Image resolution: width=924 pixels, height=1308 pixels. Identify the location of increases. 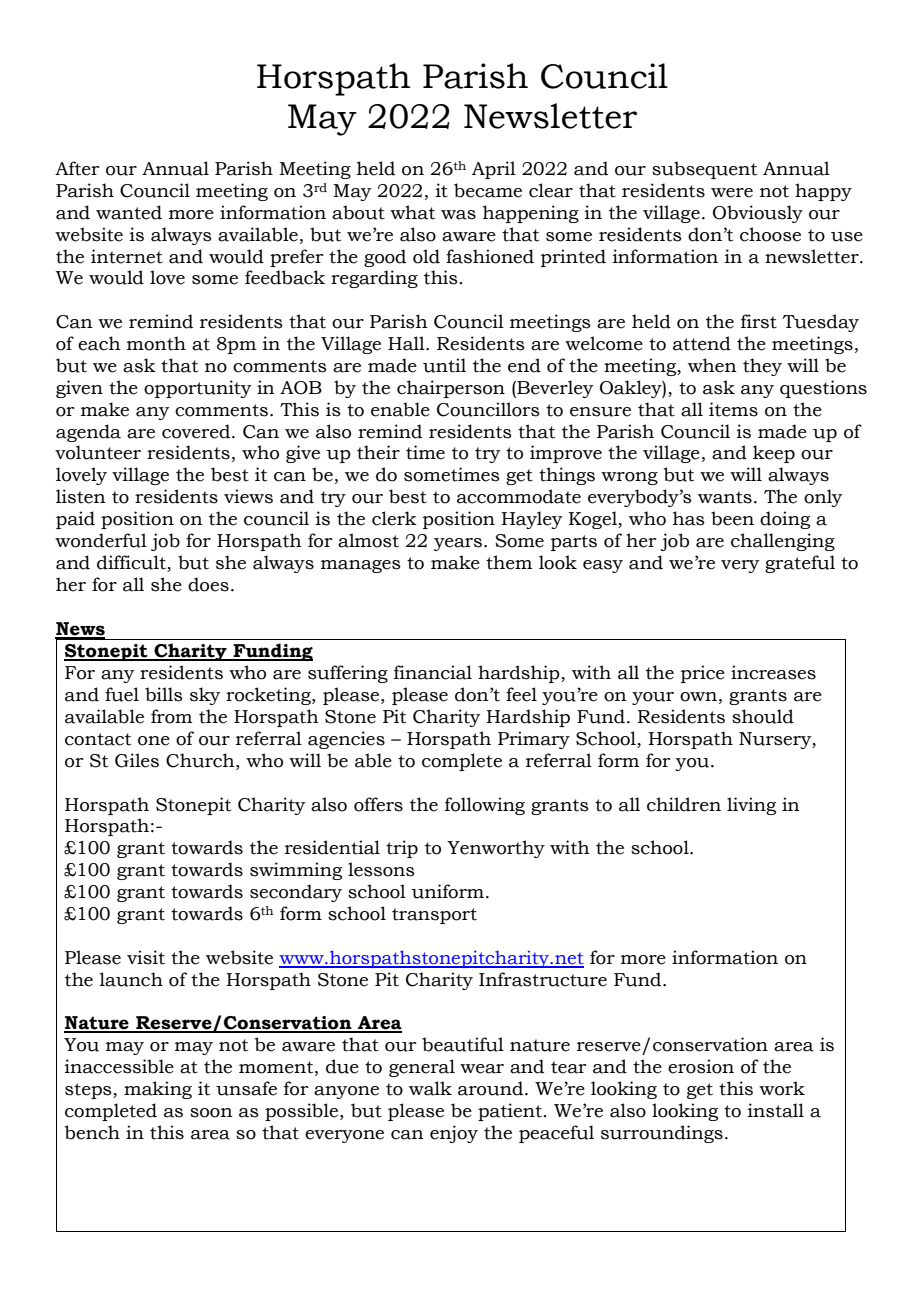
(773, 672).
